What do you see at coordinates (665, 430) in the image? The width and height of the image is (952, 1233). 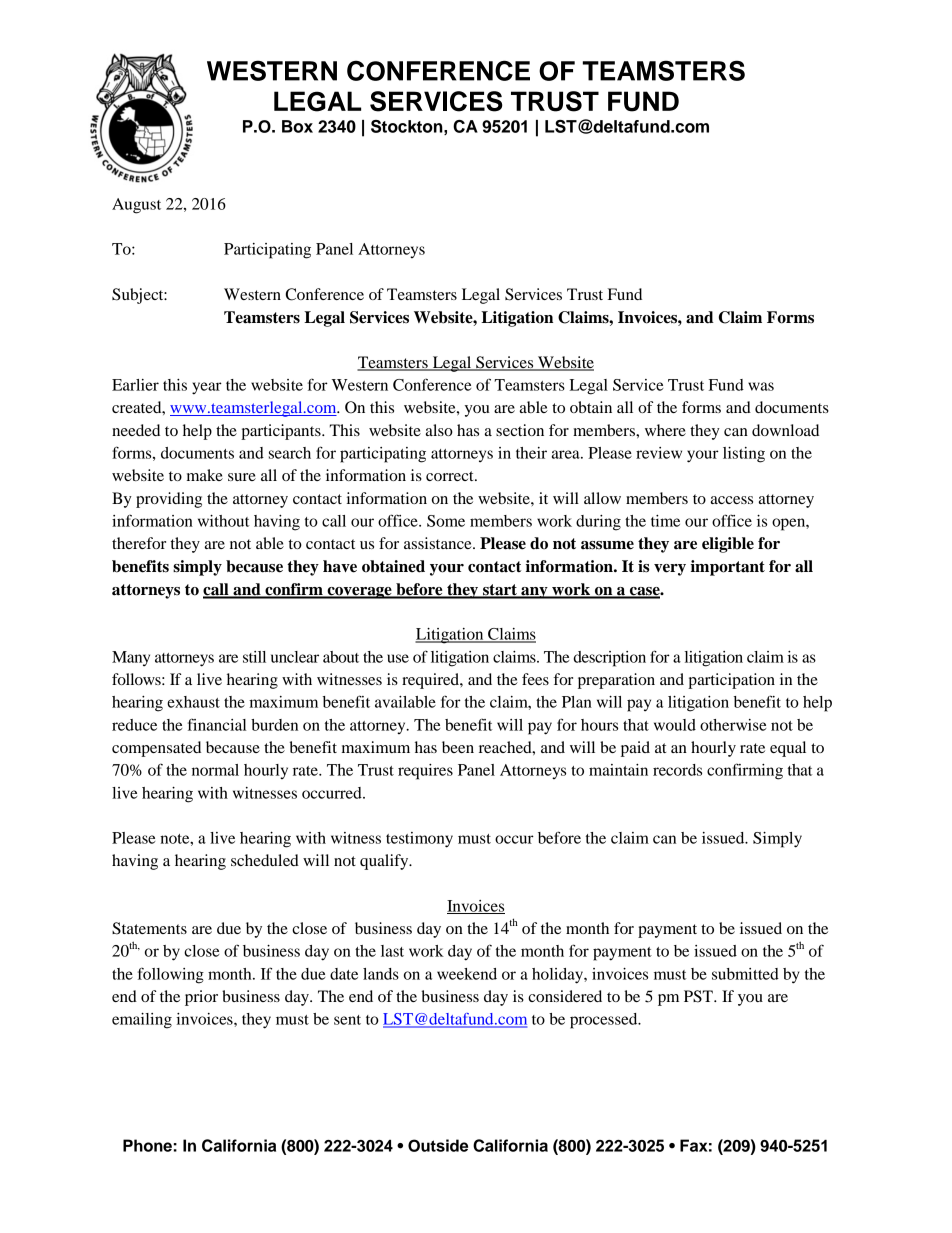 I see `where` at bounding box center [665, 430].
